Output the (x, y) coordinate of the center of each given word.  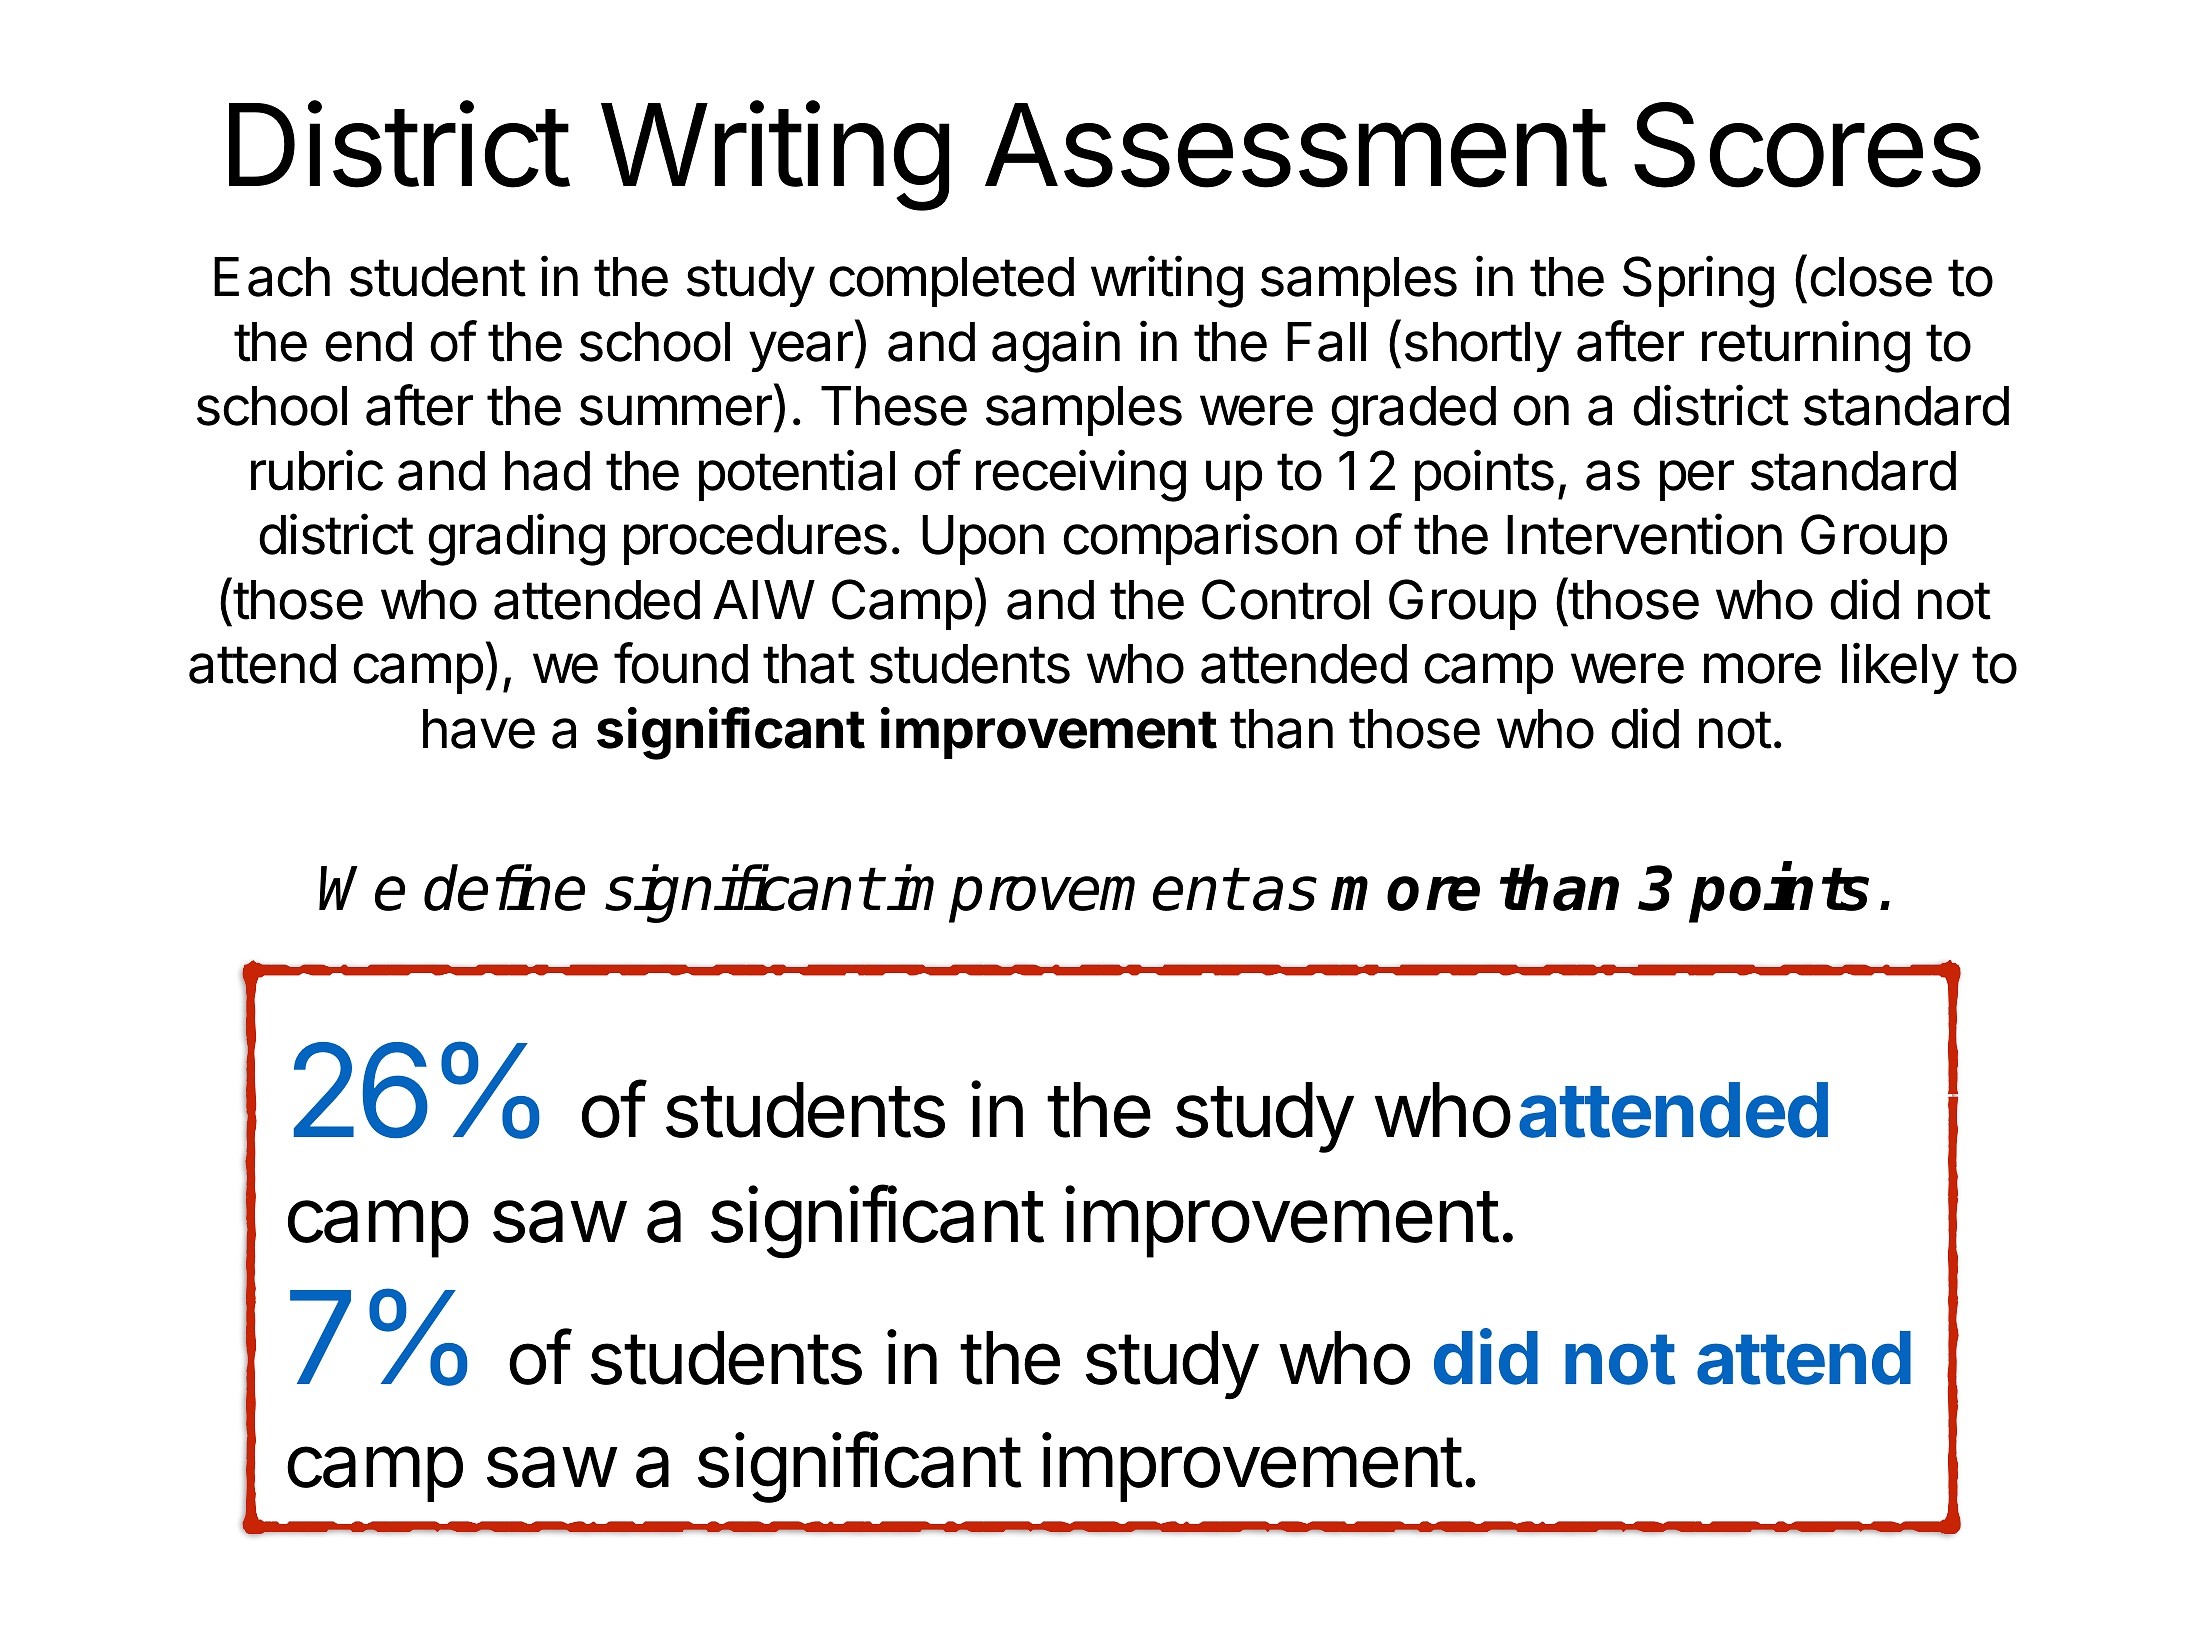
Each (272, 277)
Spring (1698, 281)
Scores (1807, 145)
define (504, 887)
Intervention (1644, 534)
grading (516, 540)
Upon (983, 540)
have (479, 729)
